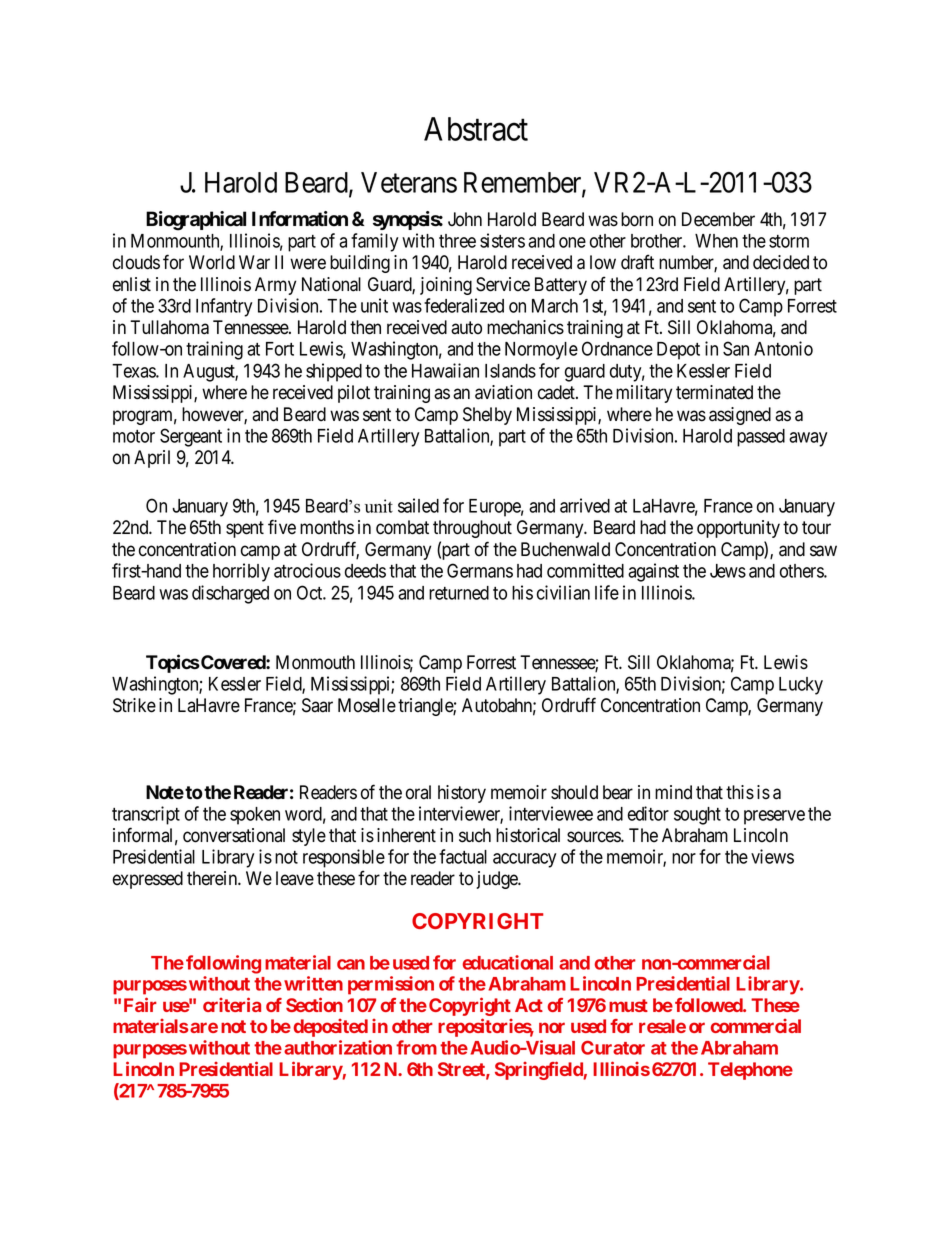 This screenshot has width=952, height=1233. Describe the element at coordinates (487, 416) in the screenshot. I see `Shelby` at that location.
